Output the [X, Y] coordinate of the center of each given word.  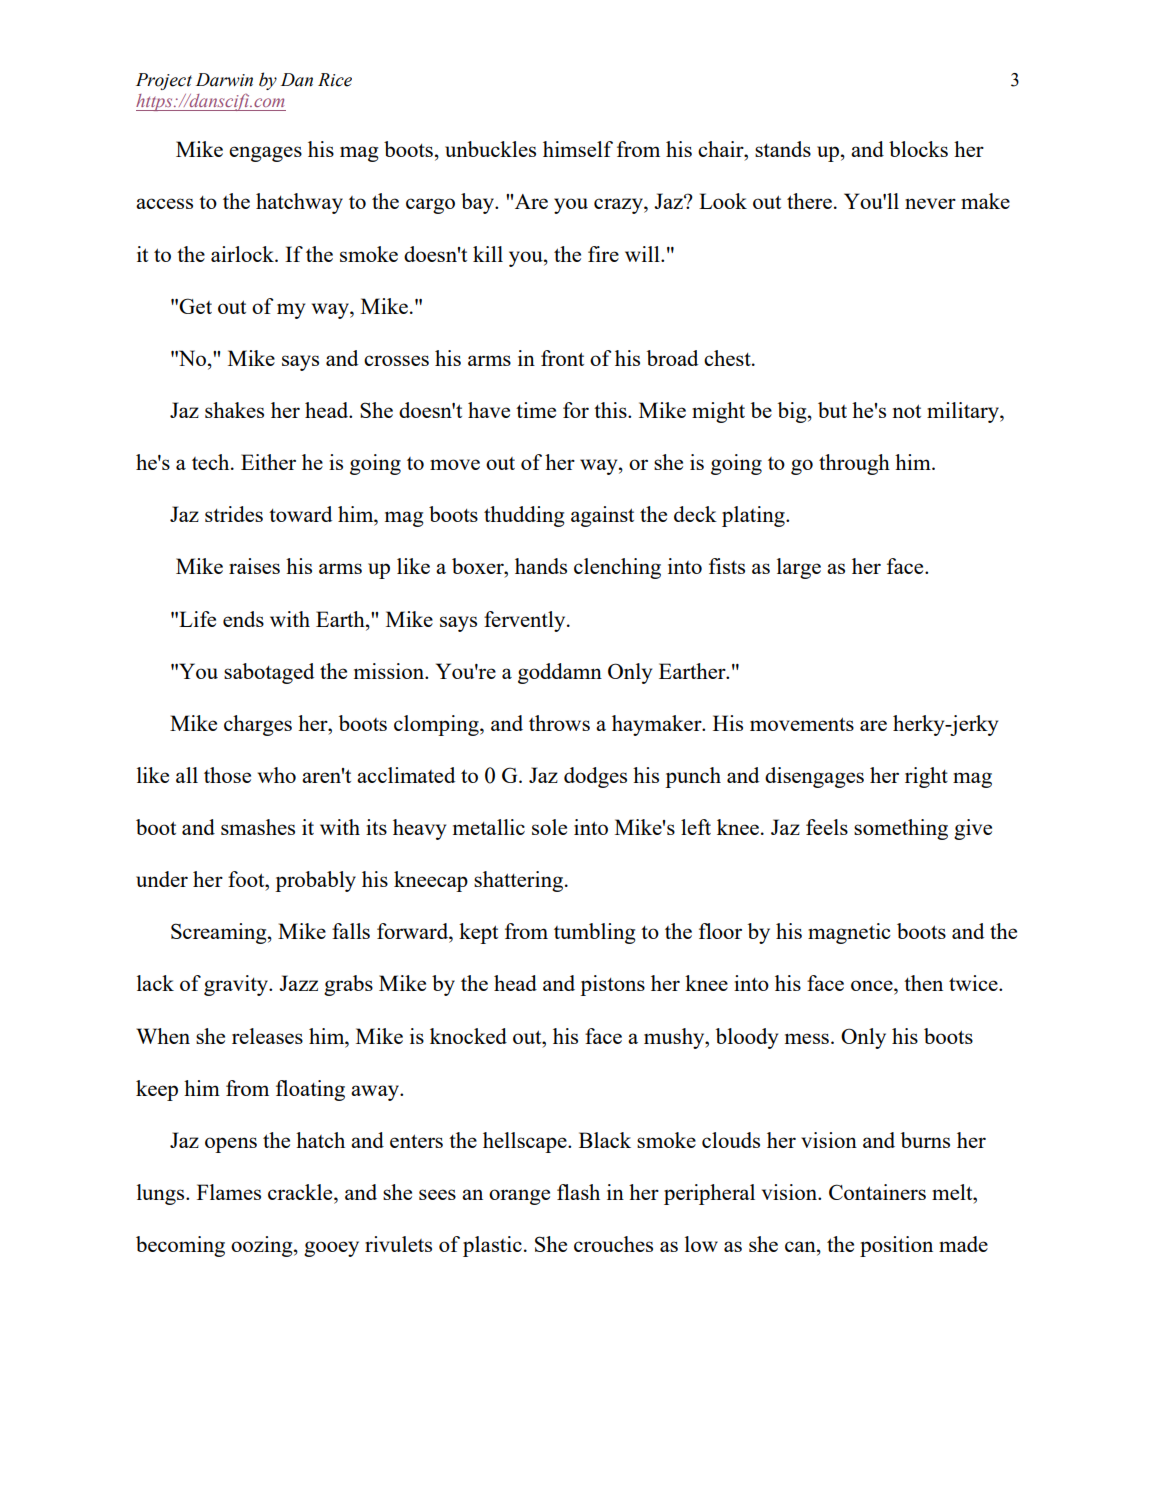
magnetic [849, 933]
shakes [234, 410]
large [799, 568]
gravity [237, 985]
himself [578, 149]
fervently [526, 621]
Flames [229, 1192]
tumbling [594, 933]
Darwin [224, 80]
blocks [918, 149]
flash [578, 1192]
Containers [877, 1192]
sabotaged [269, 673]
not [906, 411]
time [536, 410]
